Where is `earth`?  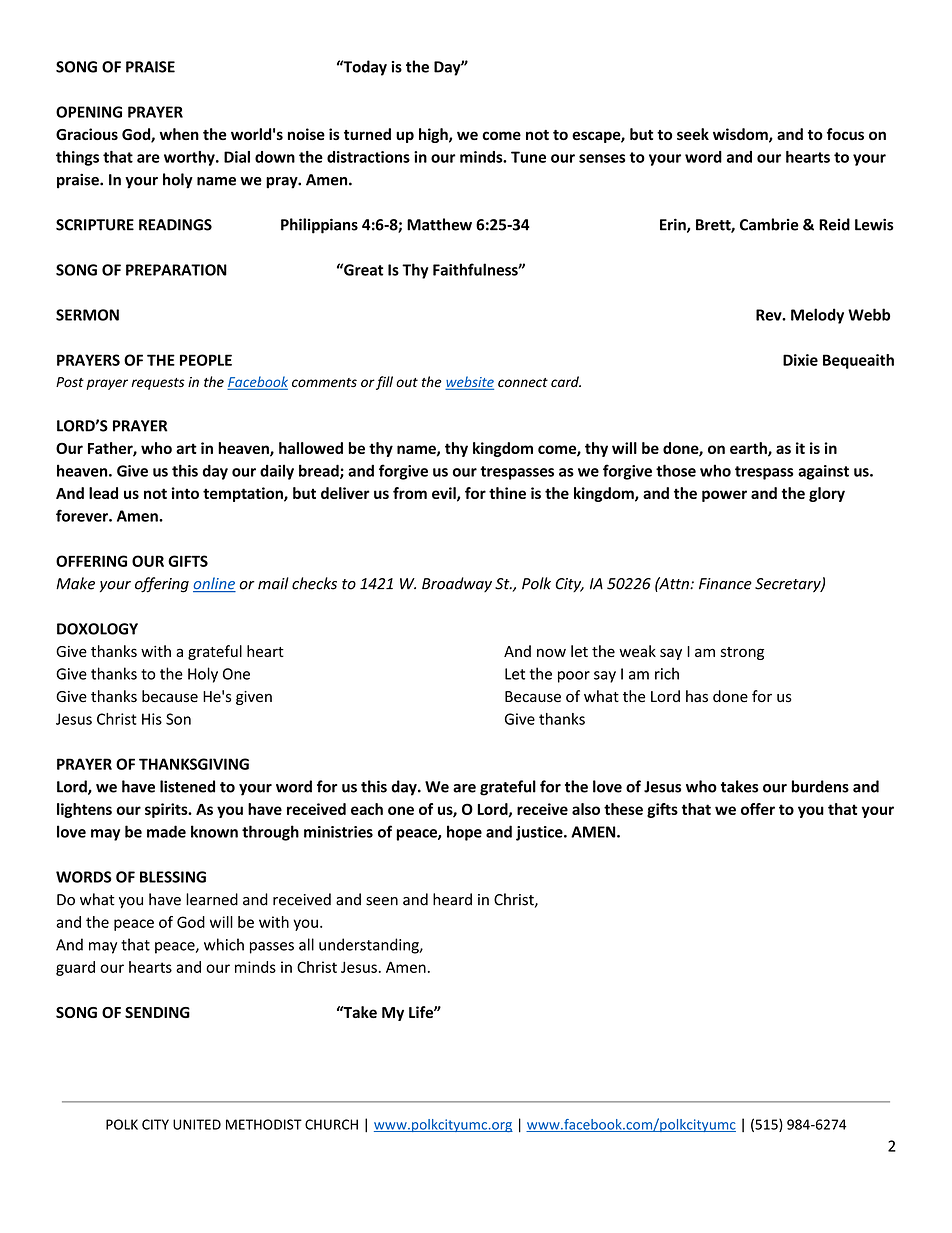 earth is located at coordinates (749, 449).
